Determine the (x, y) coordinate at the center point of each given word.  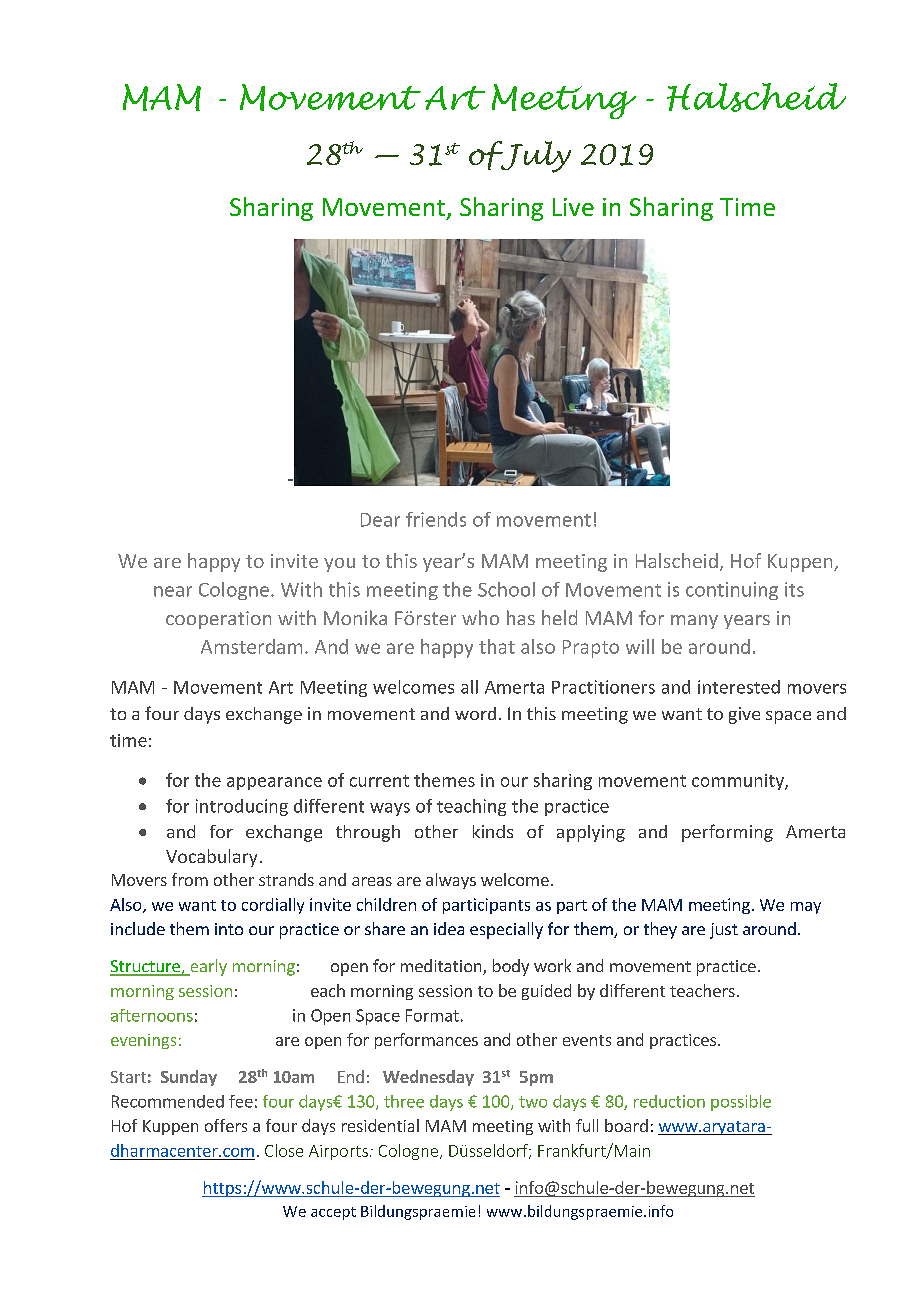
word (475, 713)
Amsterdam (251, 646)
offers (226, 1125)
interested (739, 687)
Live (573, 207)
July (535, 157)
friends (436, 519)
